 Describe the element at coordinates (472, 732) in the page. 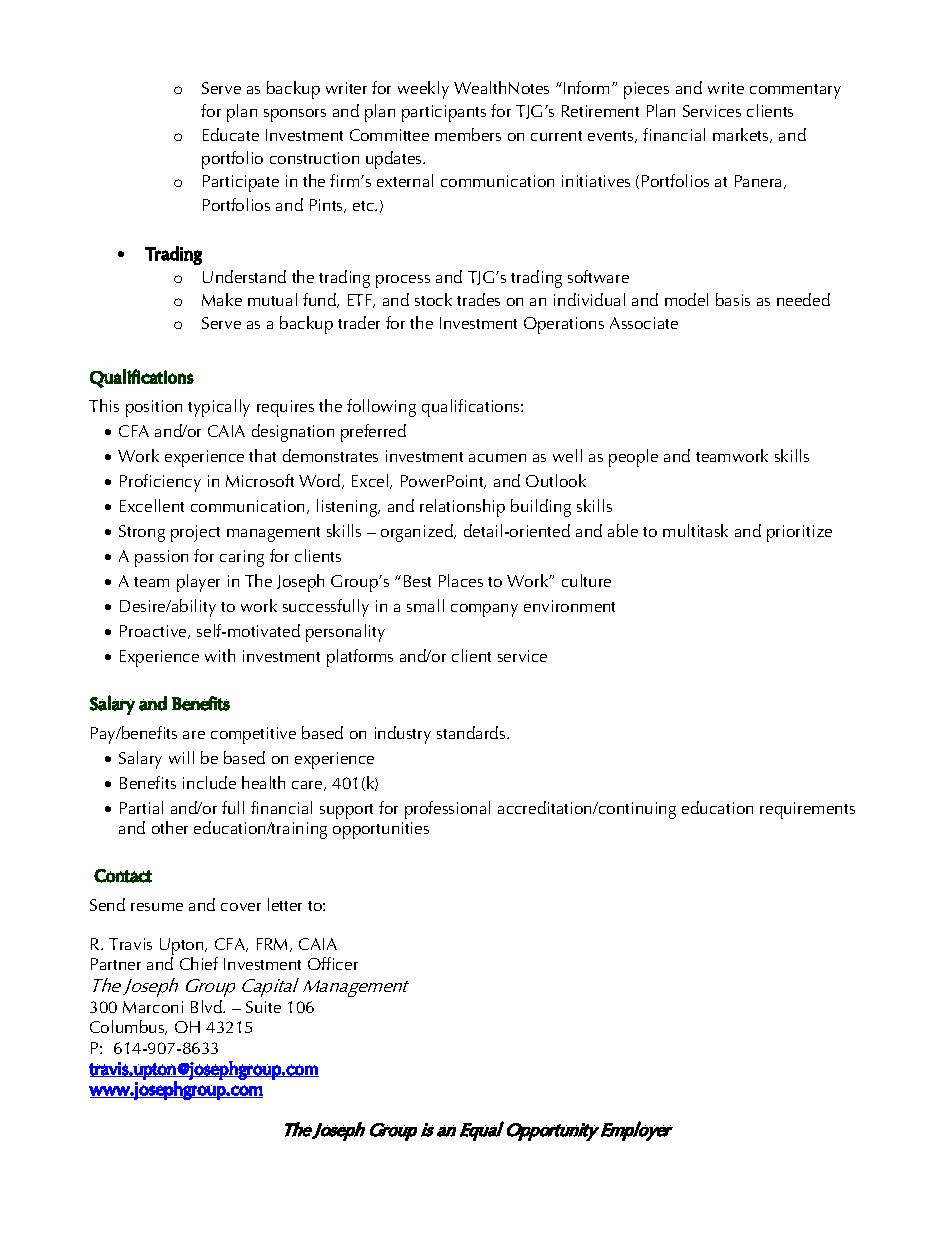

I see `standards` at that location.
